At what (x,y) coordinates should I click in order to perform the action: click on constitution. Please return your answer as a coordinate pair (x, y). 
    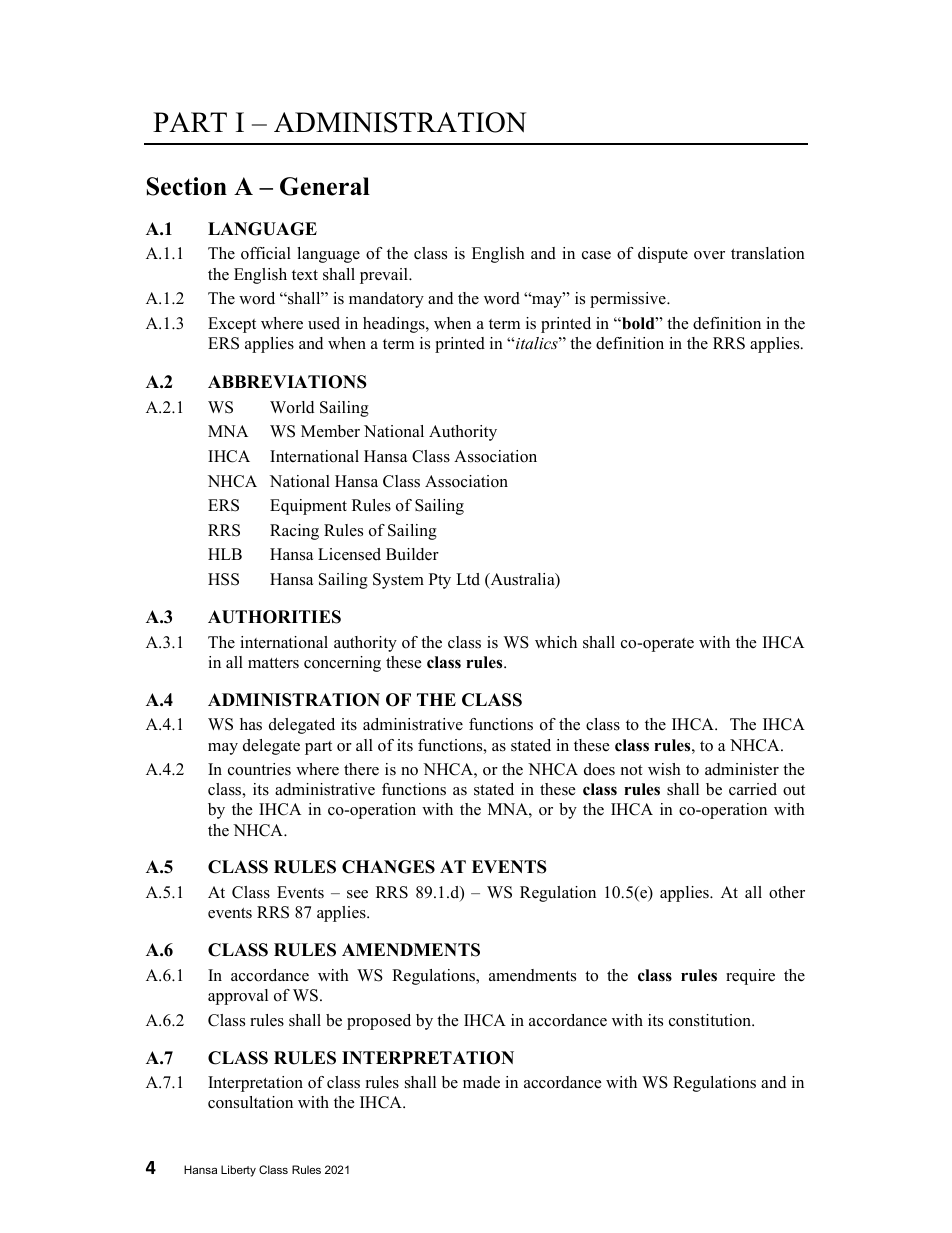
    Looking at the image, I should click on (711, 1020).
